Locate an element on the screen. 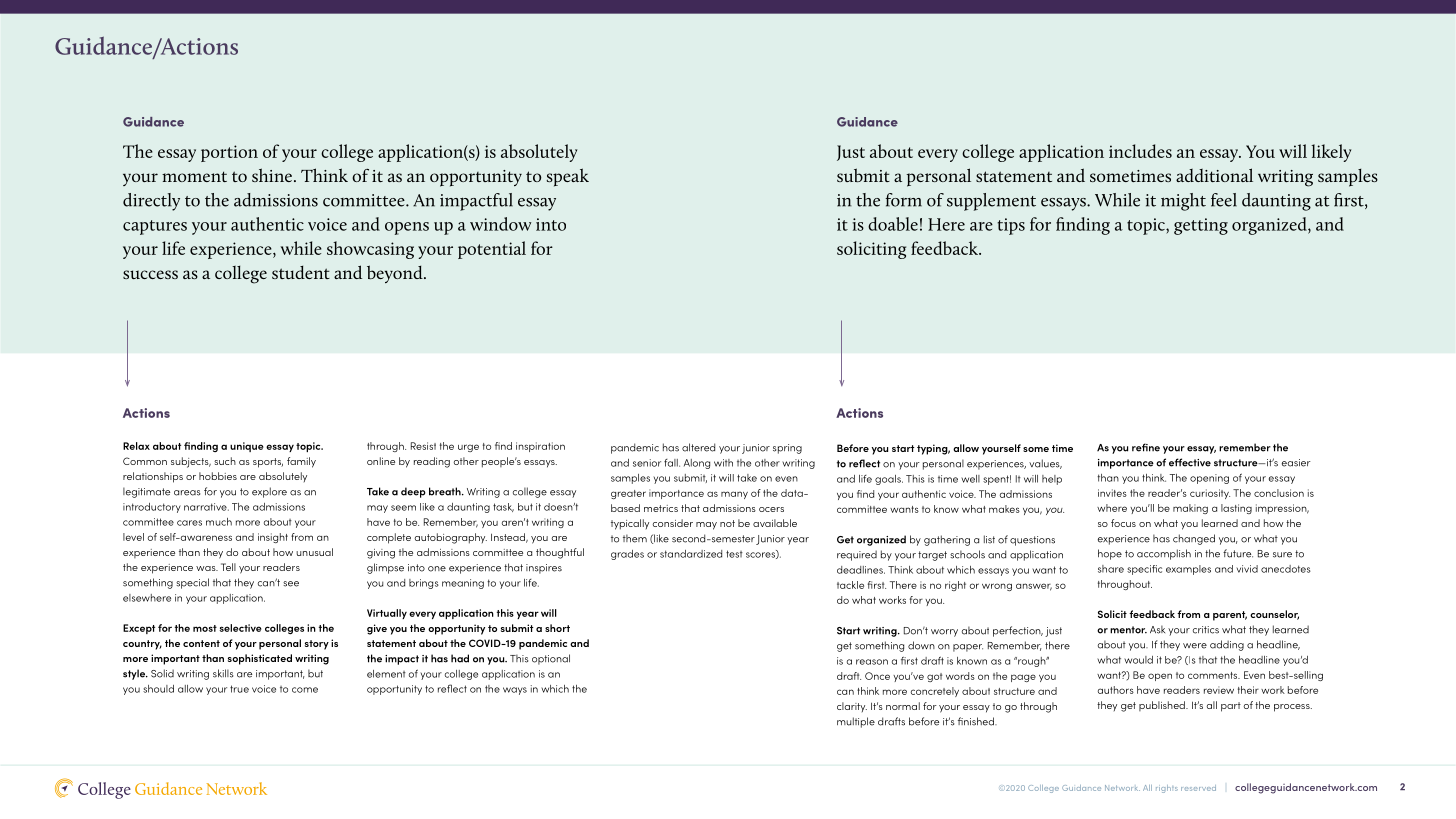 The image size is (1456, 819). come is located at coordinates (305, 690).
